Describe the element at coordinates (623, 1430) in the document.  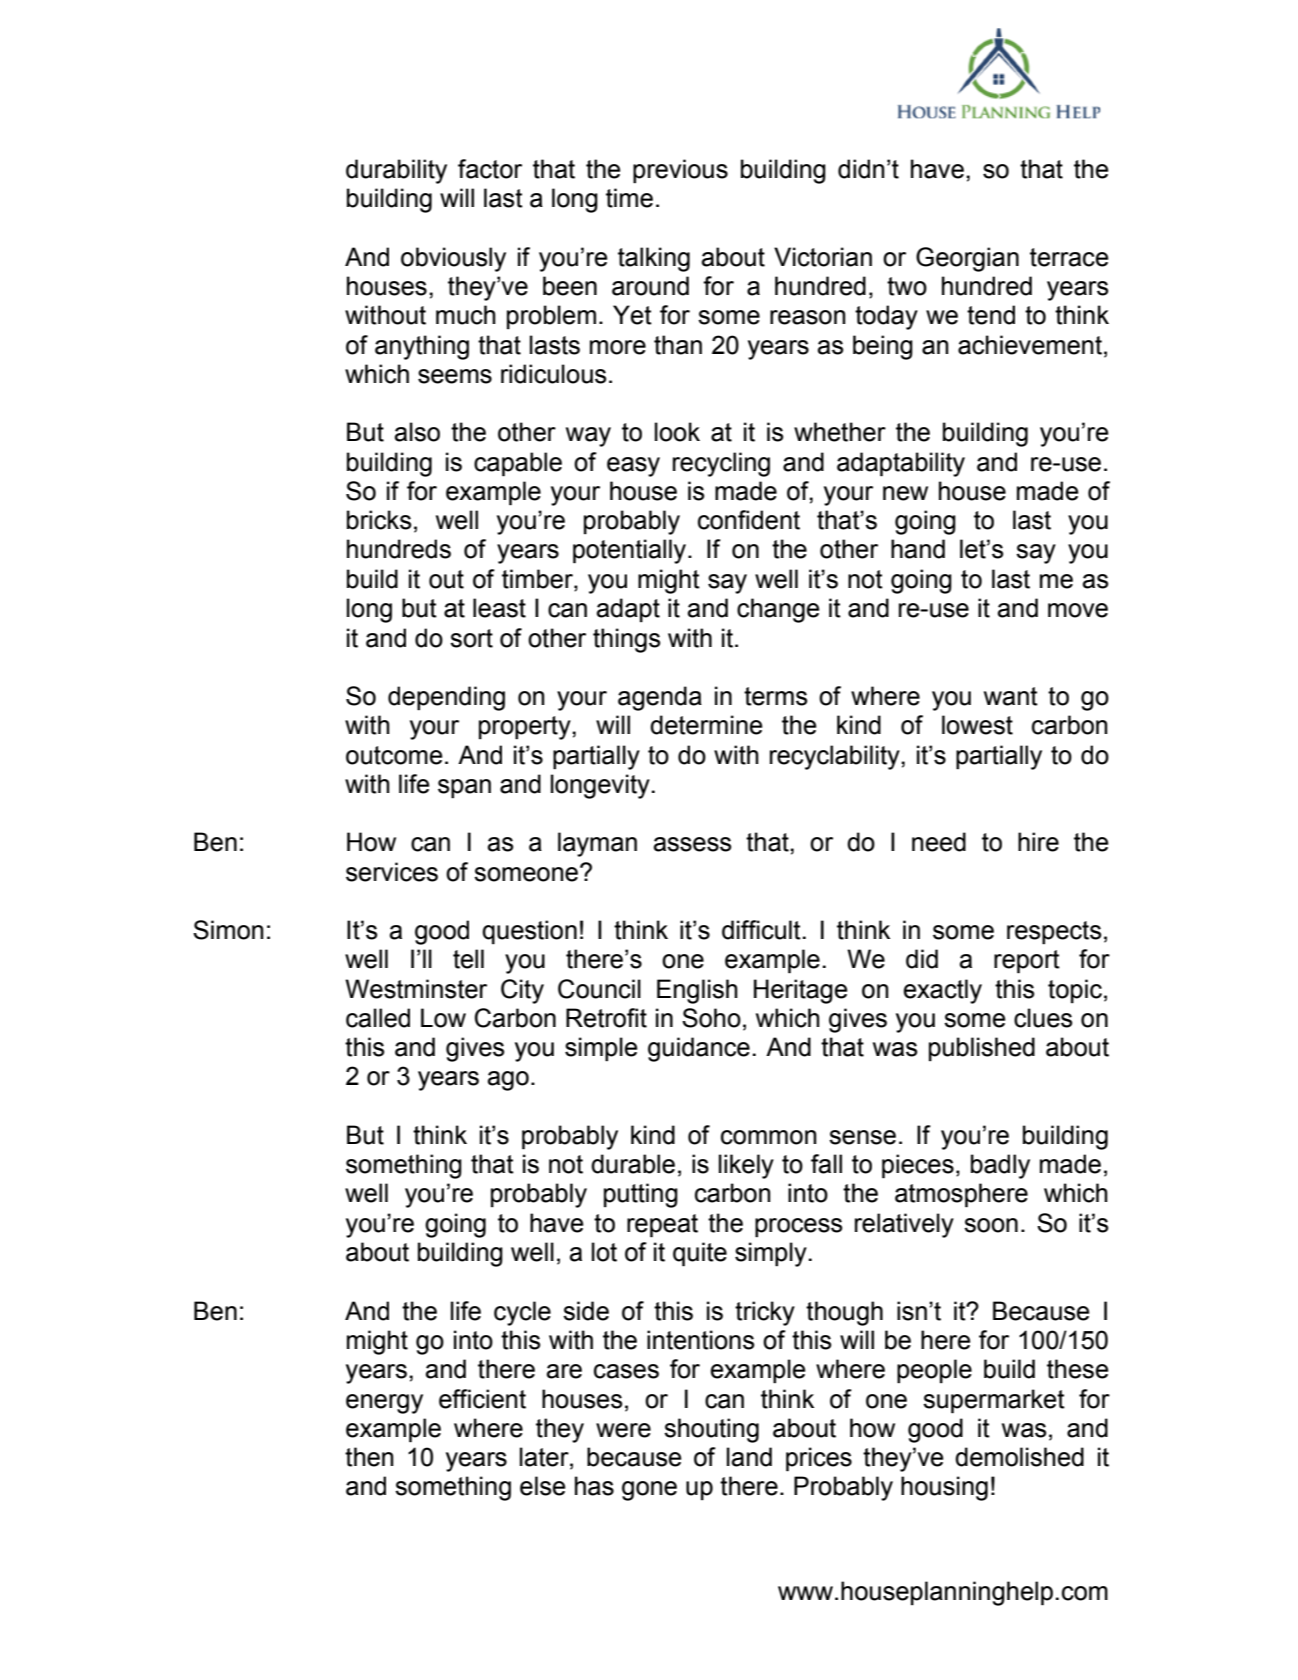
I see `were` at that location.
